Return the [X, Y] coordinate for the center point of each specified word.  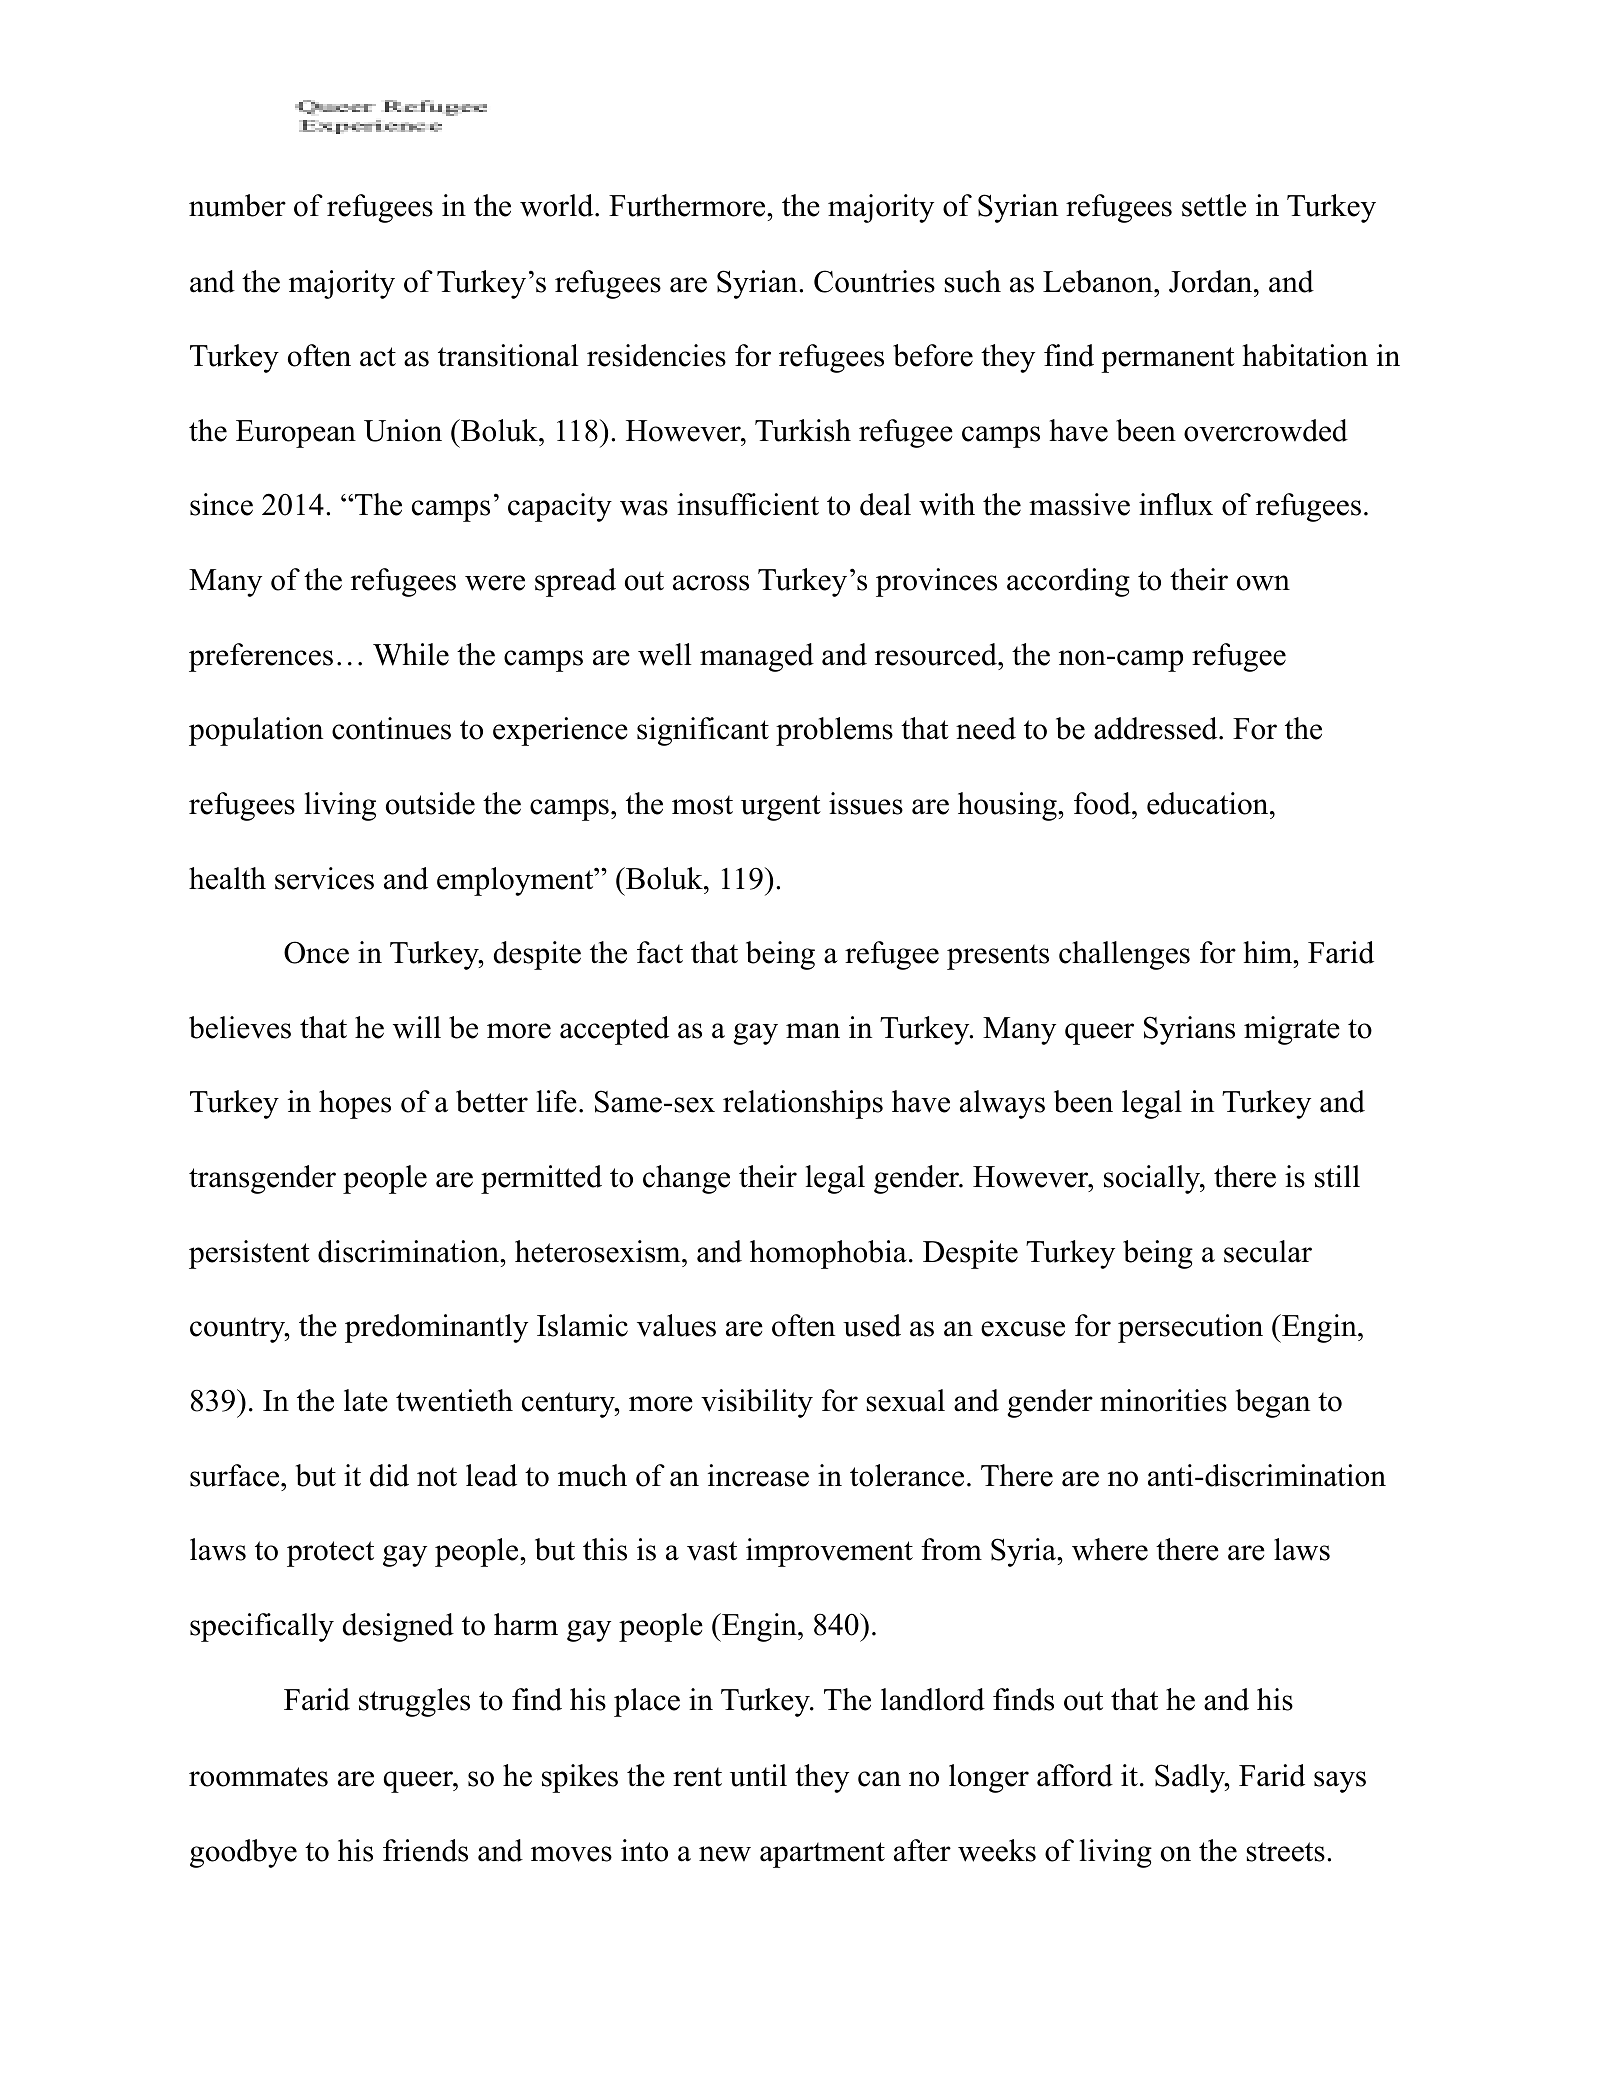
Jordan [1210, 281]
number [237, 205]
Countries [874, 281]
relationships [803, 1104]
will [417, 1027]
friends [425, 1850]
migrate [1292, 1030]
